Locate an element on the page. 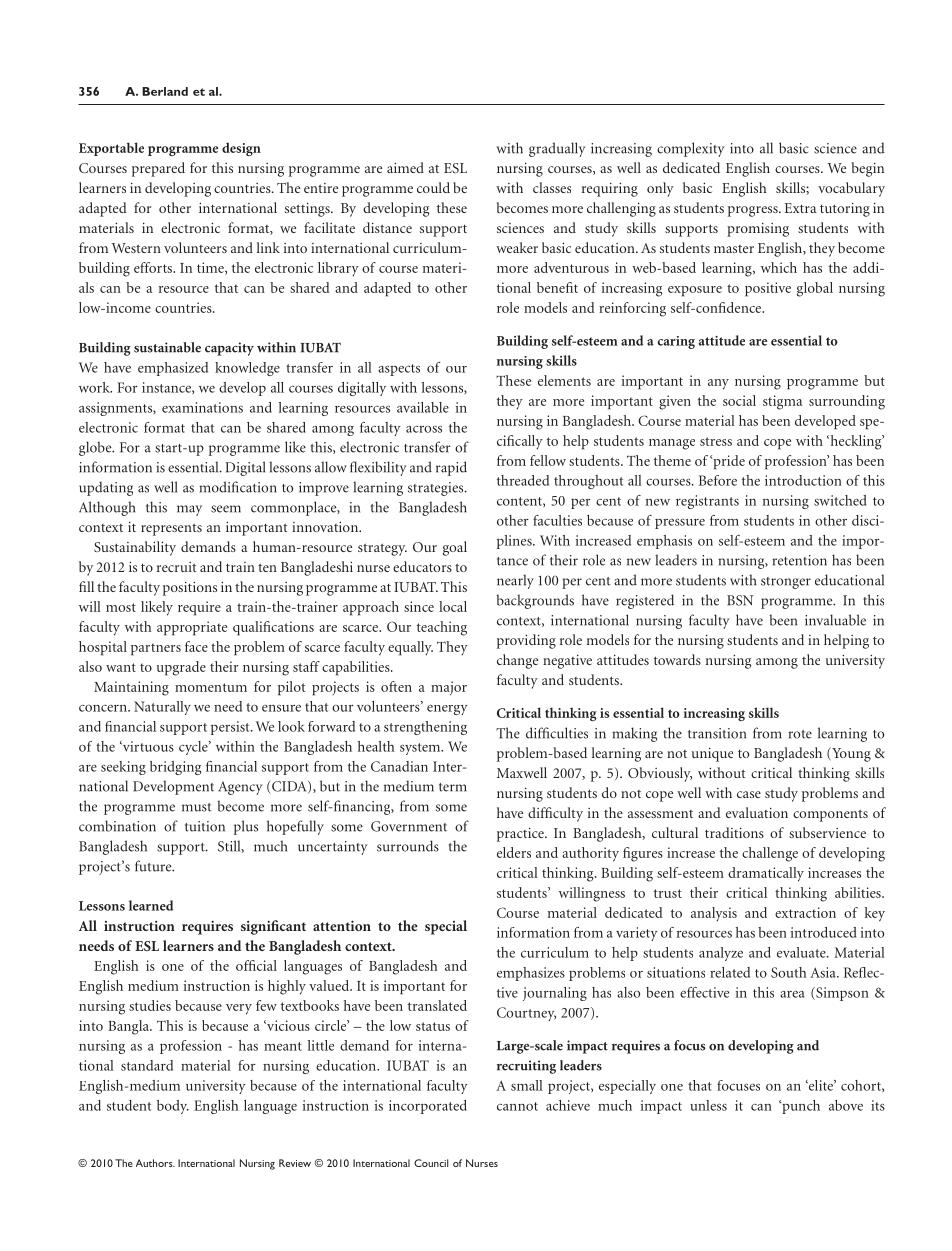 This page has width=952, height=1251. above is located at coordinates (846, 1105).
